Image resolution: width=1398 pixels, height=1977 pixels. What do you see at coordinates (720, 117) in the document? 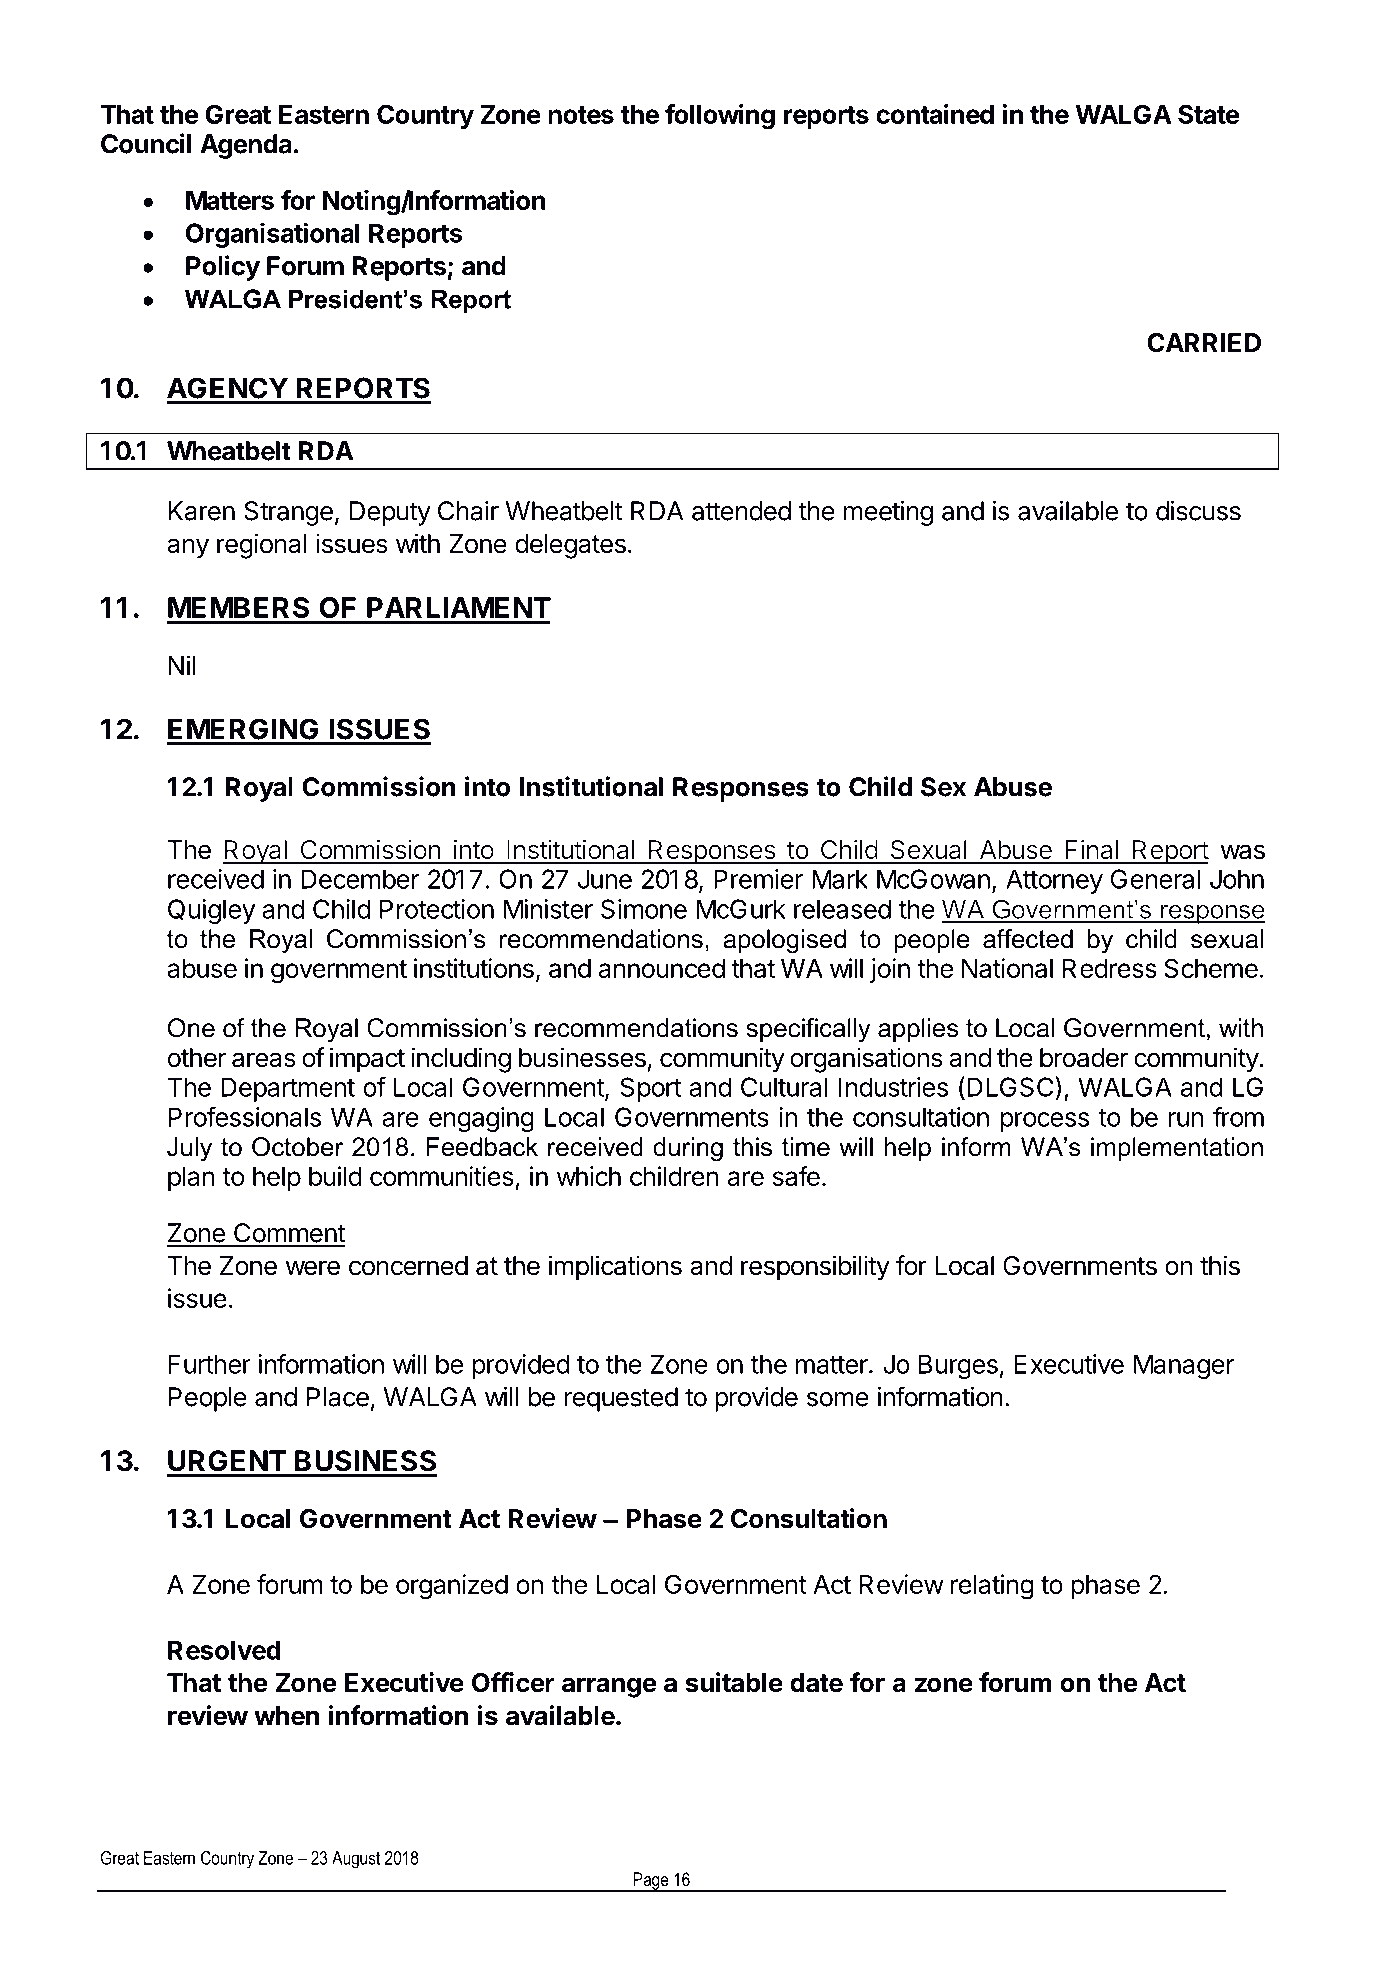
I see `following` at bounding box center [720, 117].
